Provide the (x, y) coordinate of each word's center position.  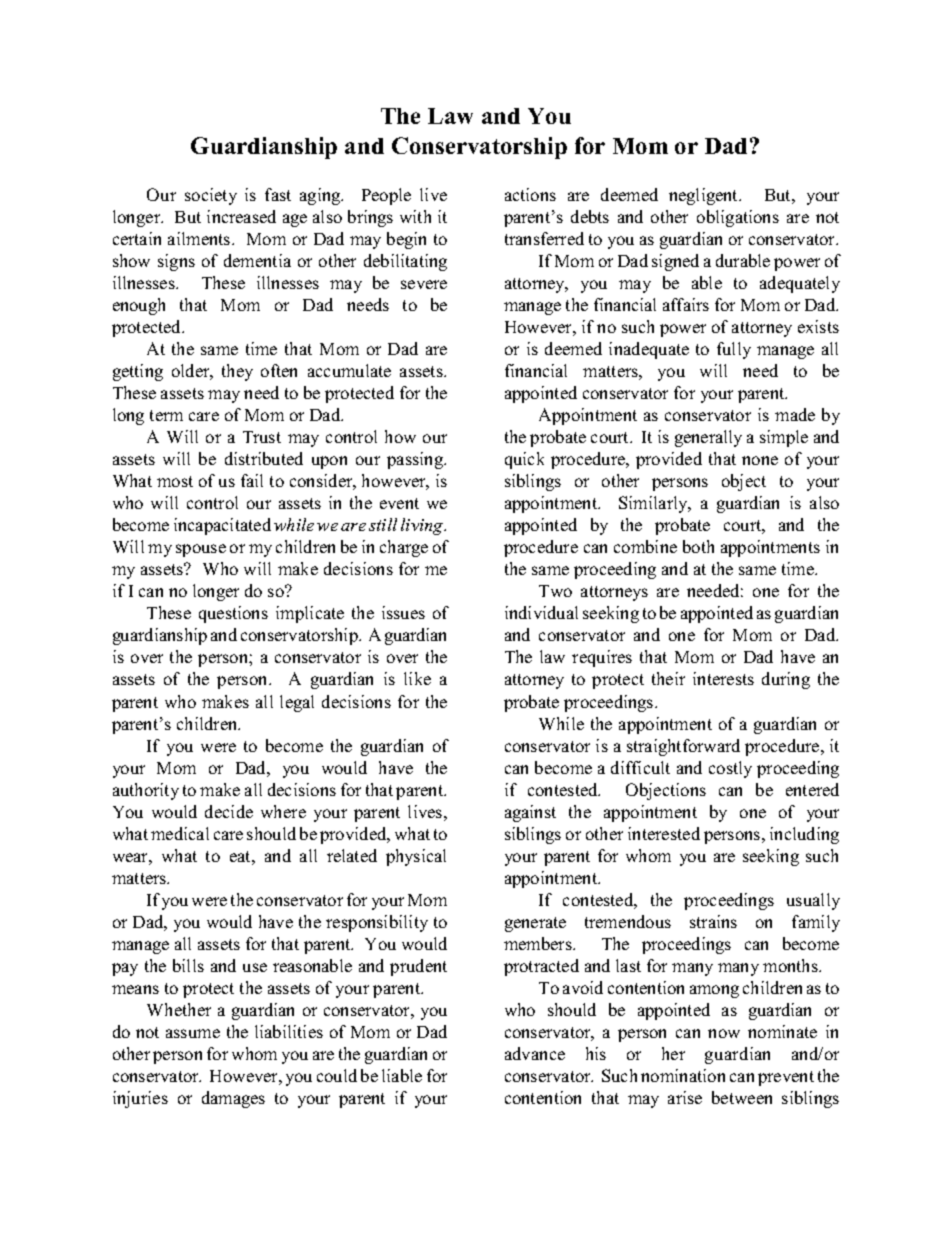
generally (708, 438)
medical (180, 833)
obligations (738, 218)
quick (524, 460)
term (166, 415)
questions (233, 614)
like (417, 678)
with (415, 216)
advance (535, 1053)
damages (233, 1099)
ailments (200, 238)
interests (723, 678)
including (804, 835)
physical (416, 857)
